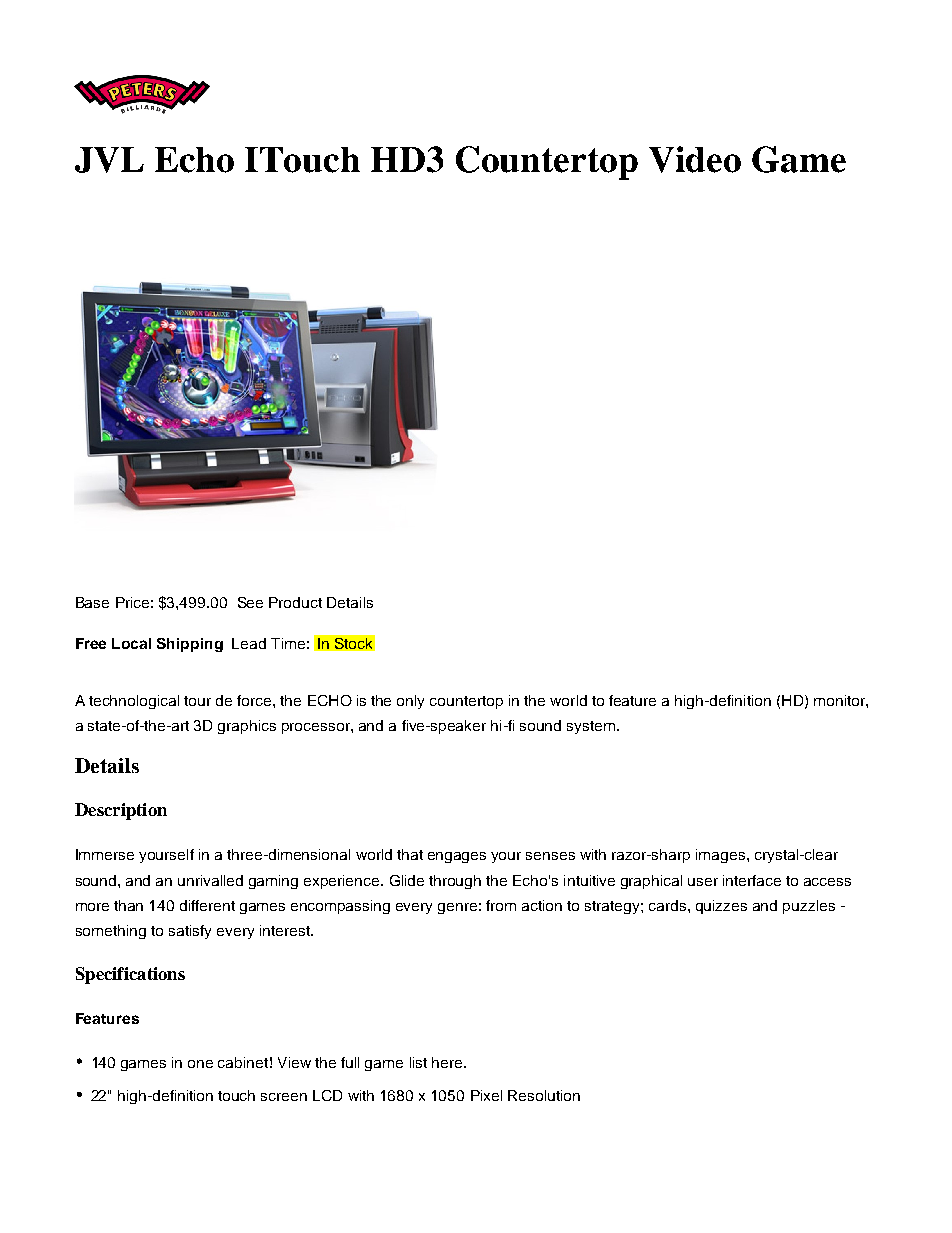 Image resolution: width=952 pixels, height=1233 pixels. Describe the element at coordinates (457, 857) in the screenshot. I see `engages` at that location.
